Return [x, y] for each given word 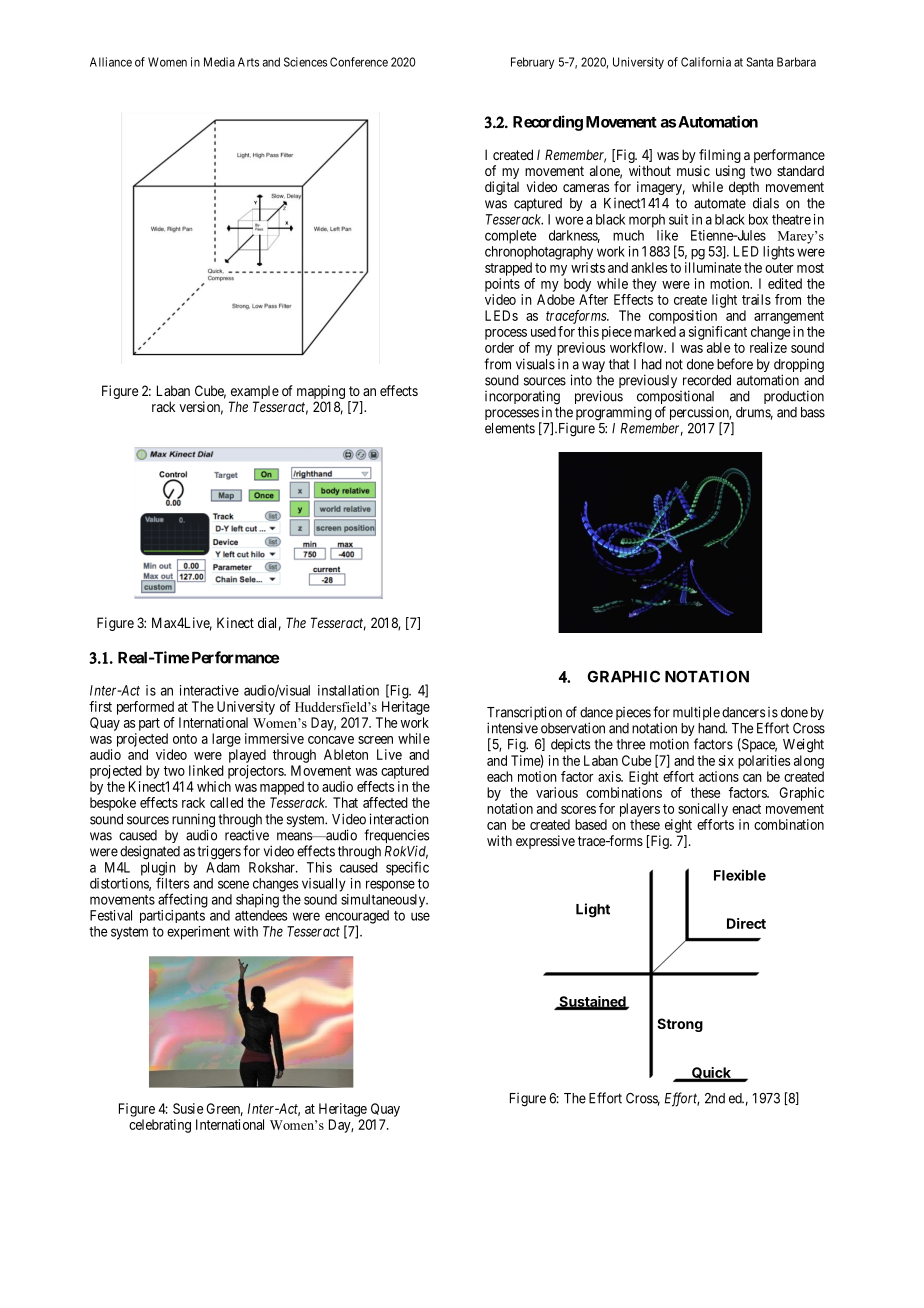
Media [219, 62]
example [254, 394]
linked [206, 770]
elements [510, 428]
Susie [188, 1108]
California [706, 62]
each [500, 776]
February [532, 63]
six [726, 760]
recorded [707, 380]
